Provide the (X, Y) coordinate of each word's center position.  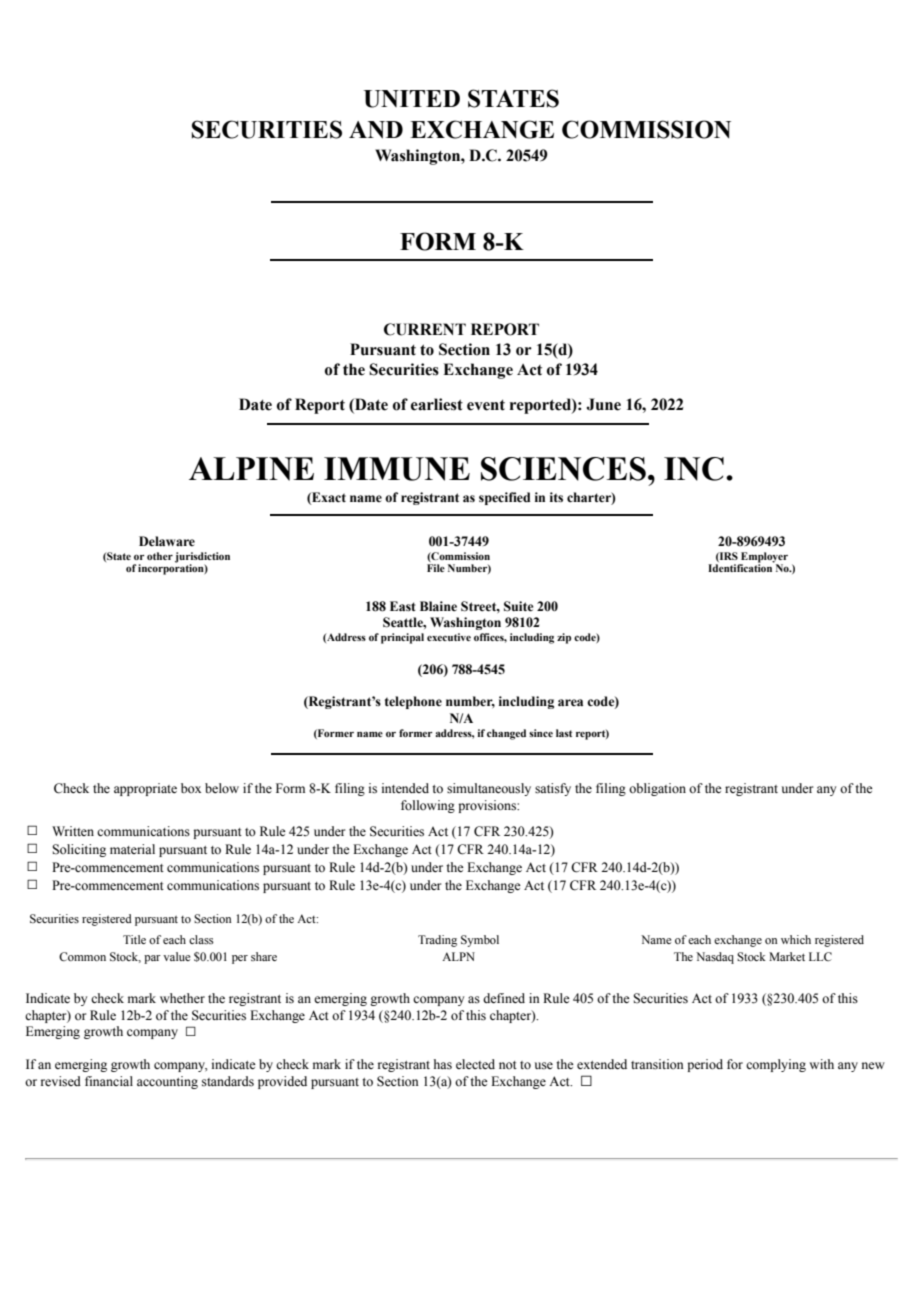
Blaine (438, 606)
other (160, 556)
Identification (741, 567)
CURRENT (425, 329)
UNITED (412, 99)
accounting (167, 1082)
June (603, 404)
